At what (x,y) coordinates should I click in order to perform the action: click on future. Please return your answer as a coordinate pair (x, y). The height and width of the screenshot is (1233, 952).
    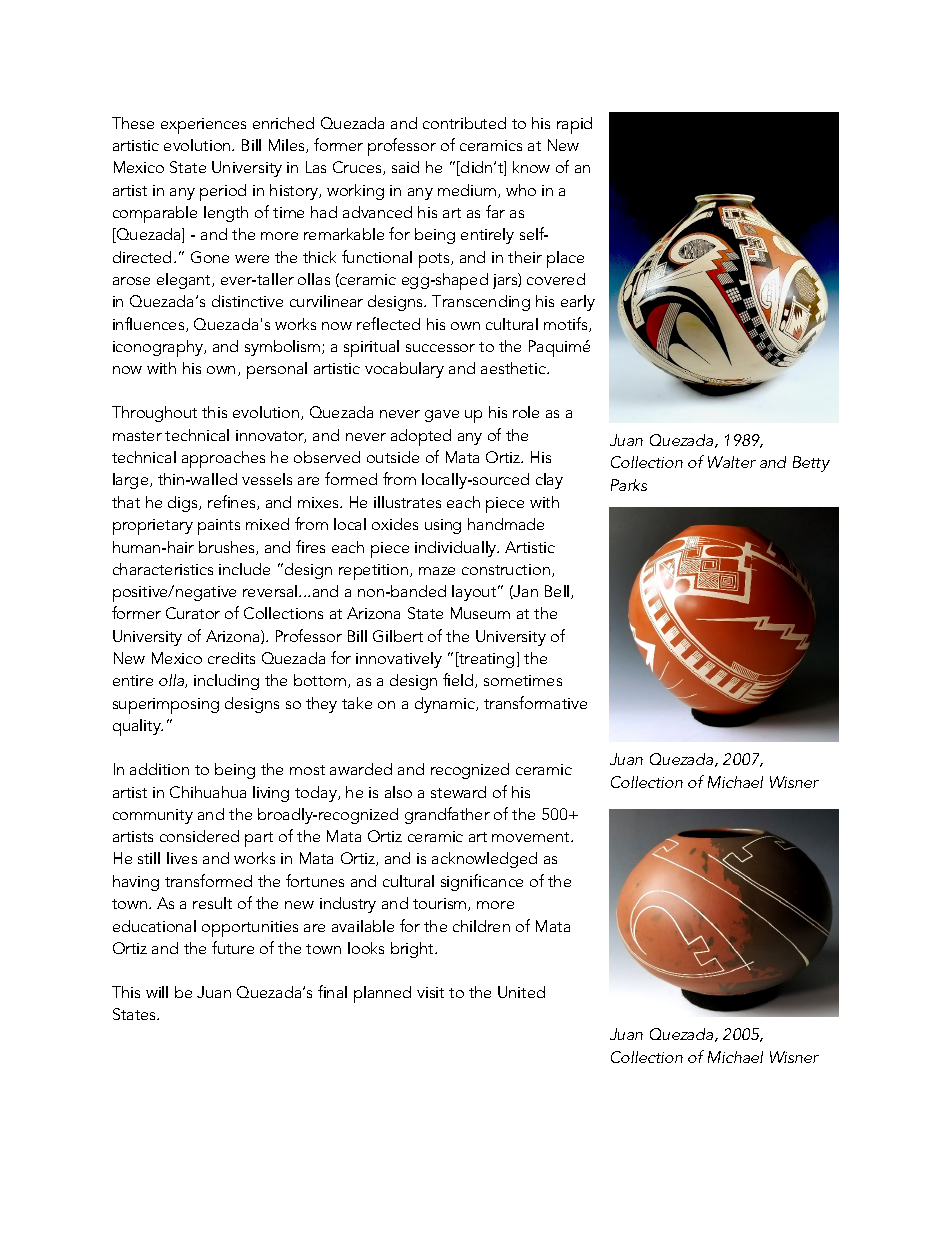
    Looking at the image, I should click on (233, 947).
